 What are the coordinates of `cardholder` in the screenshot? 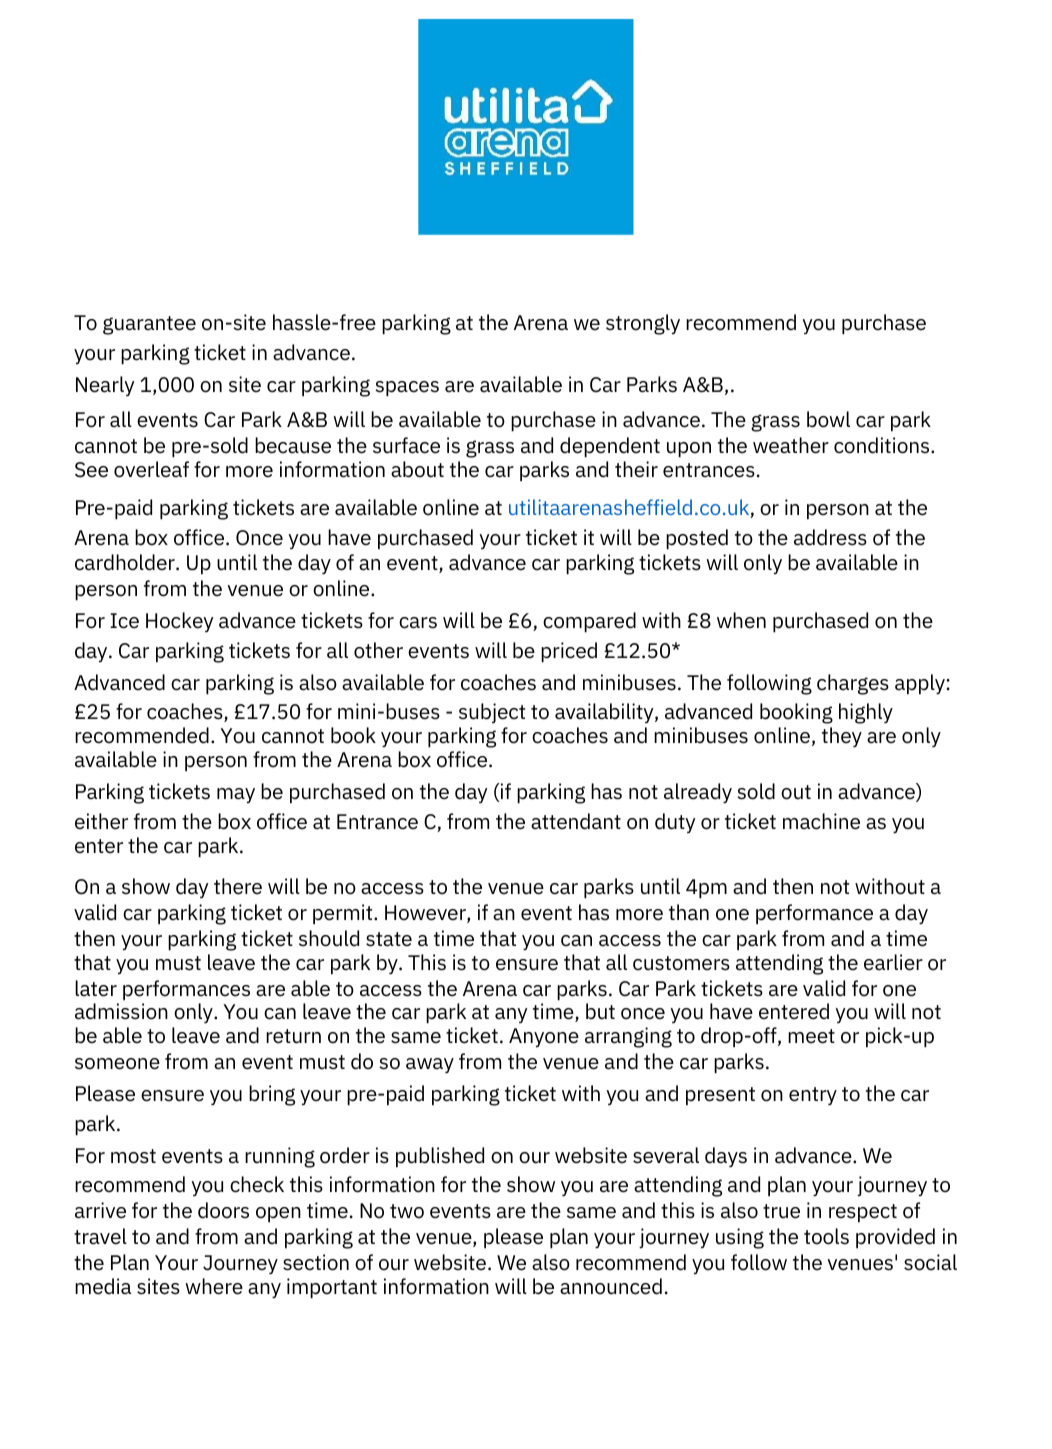 It's located at (126, 562).
